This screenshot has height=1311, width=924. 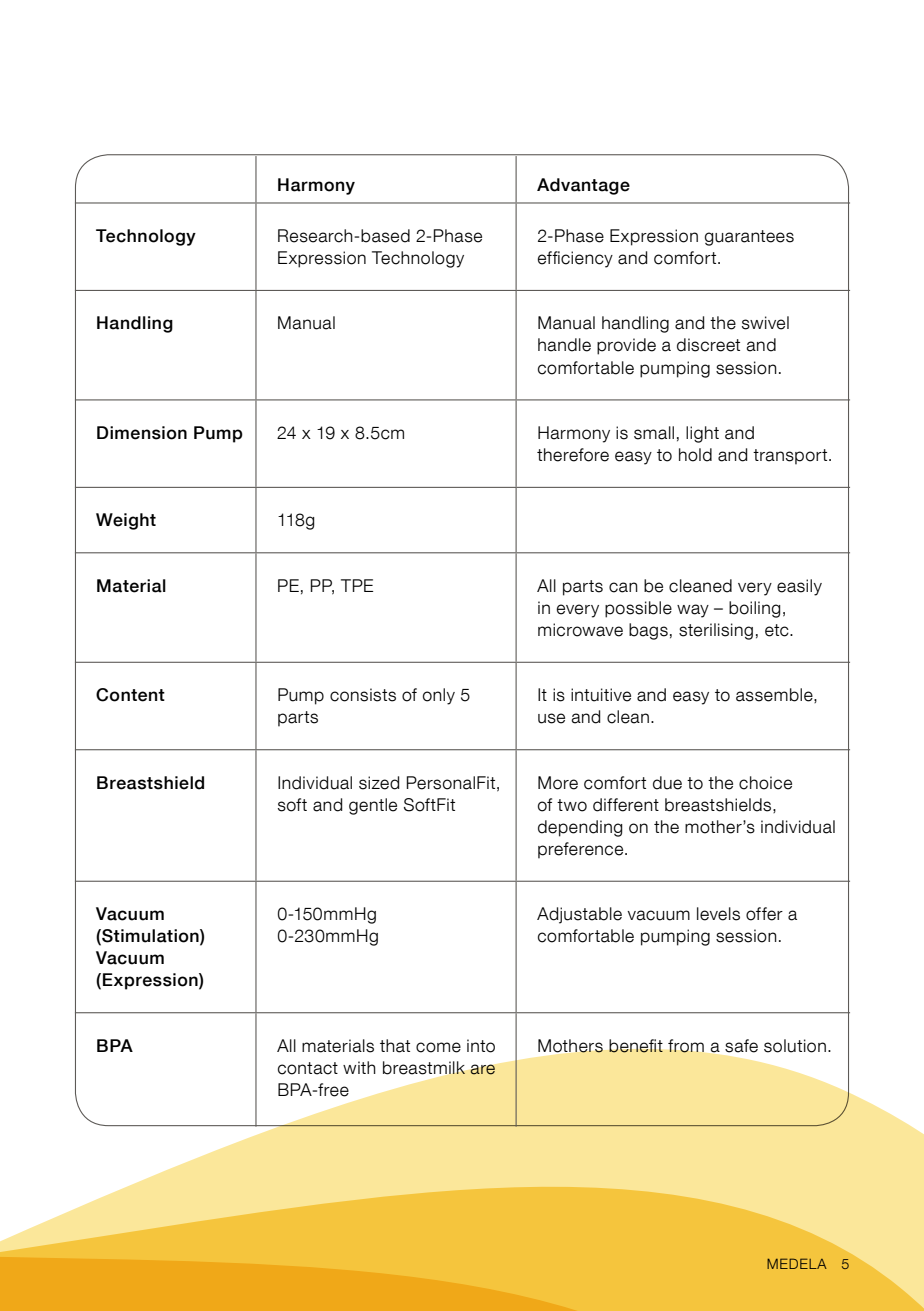 I want to click on contact, so click(x=308, y=1068).
